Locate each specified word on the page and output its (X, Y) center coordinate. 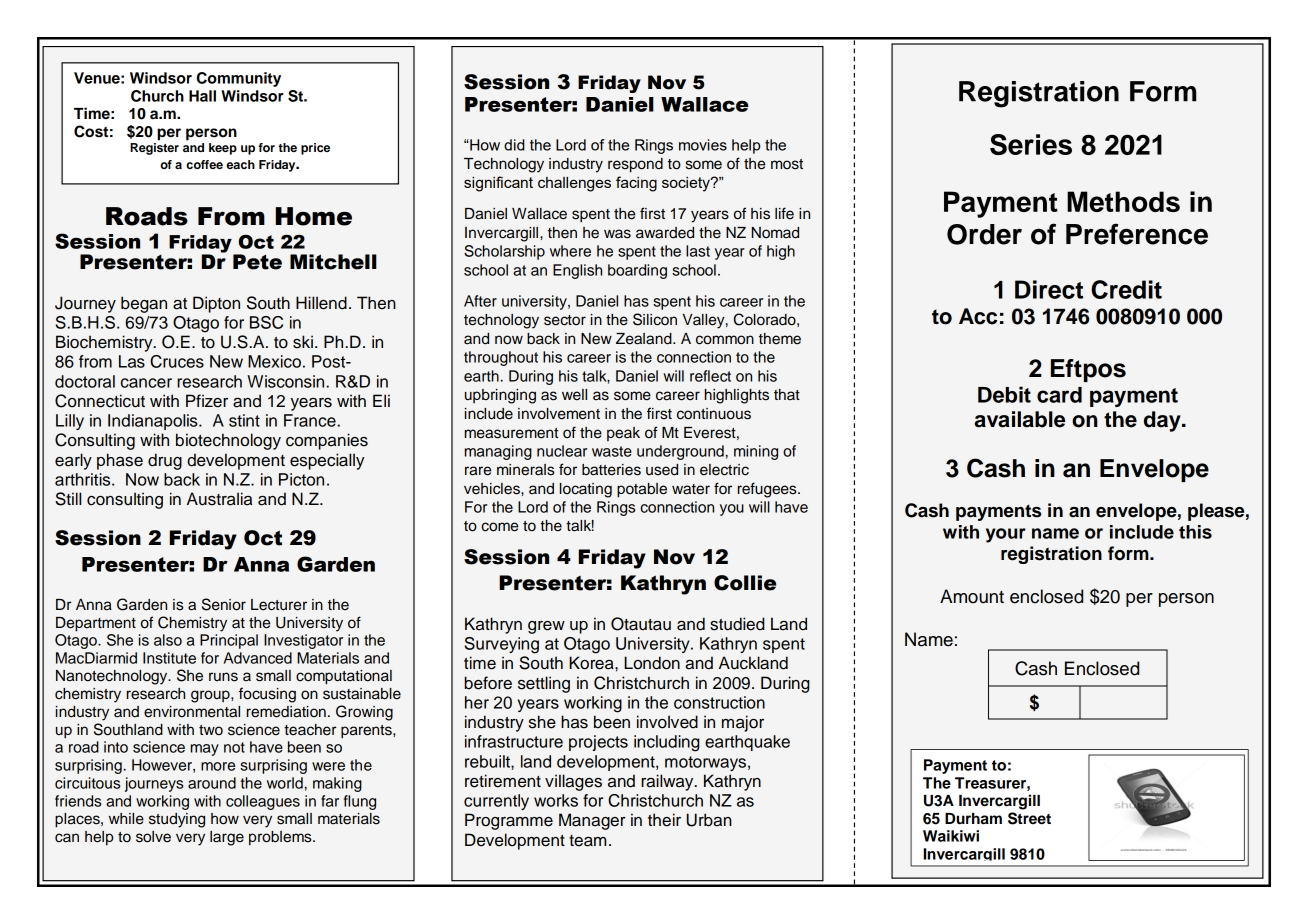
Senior (224, 604)
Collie (745, 583)
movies (703, 145)
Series (1031, 144)
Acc (978, 316)
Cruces (177, 361)
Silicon (655, 319)
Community (239, 79)
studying (177, 820)
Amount (972, 596)
